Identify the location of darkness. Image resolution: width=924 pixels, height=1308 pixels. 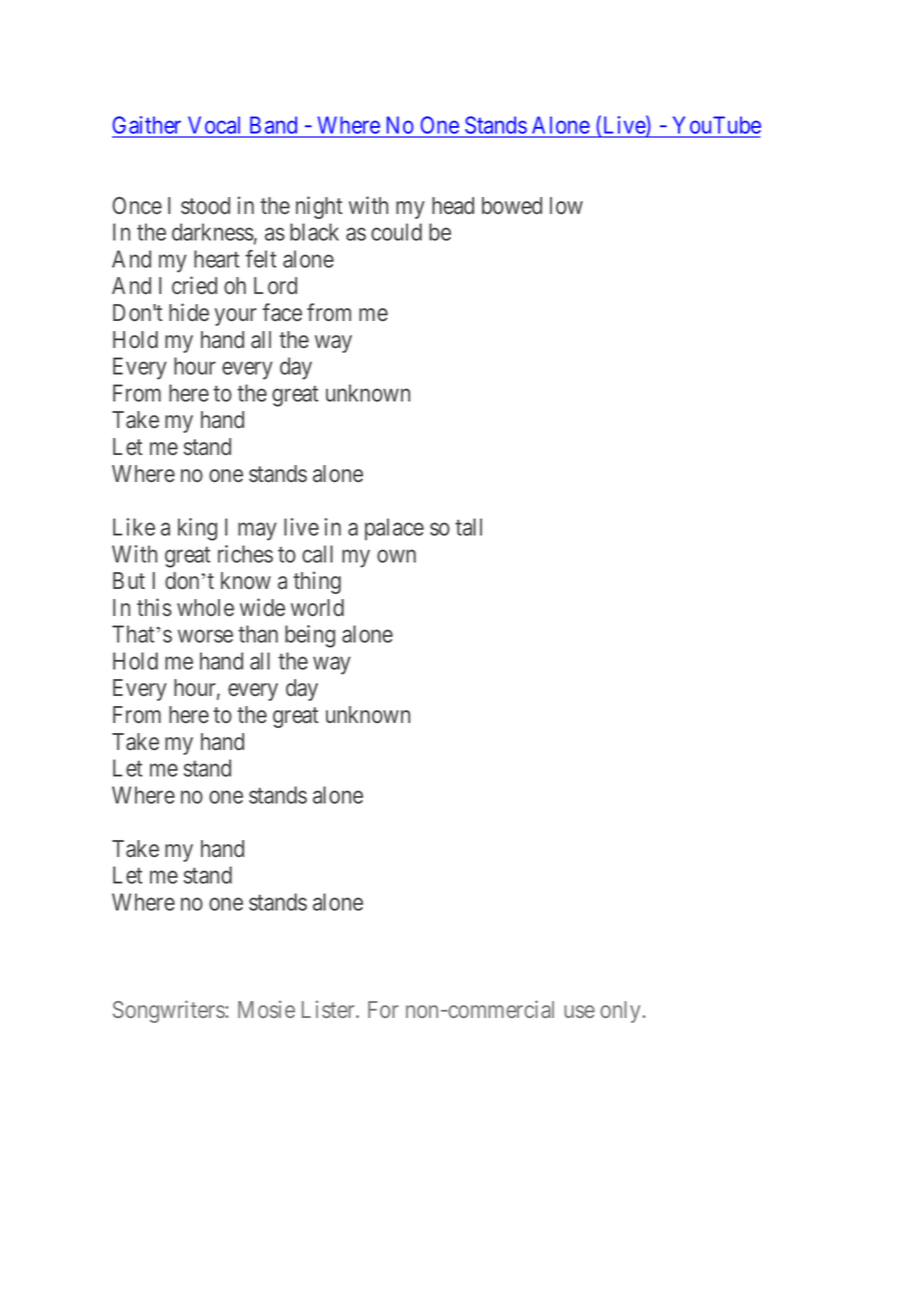
(213, 232).
